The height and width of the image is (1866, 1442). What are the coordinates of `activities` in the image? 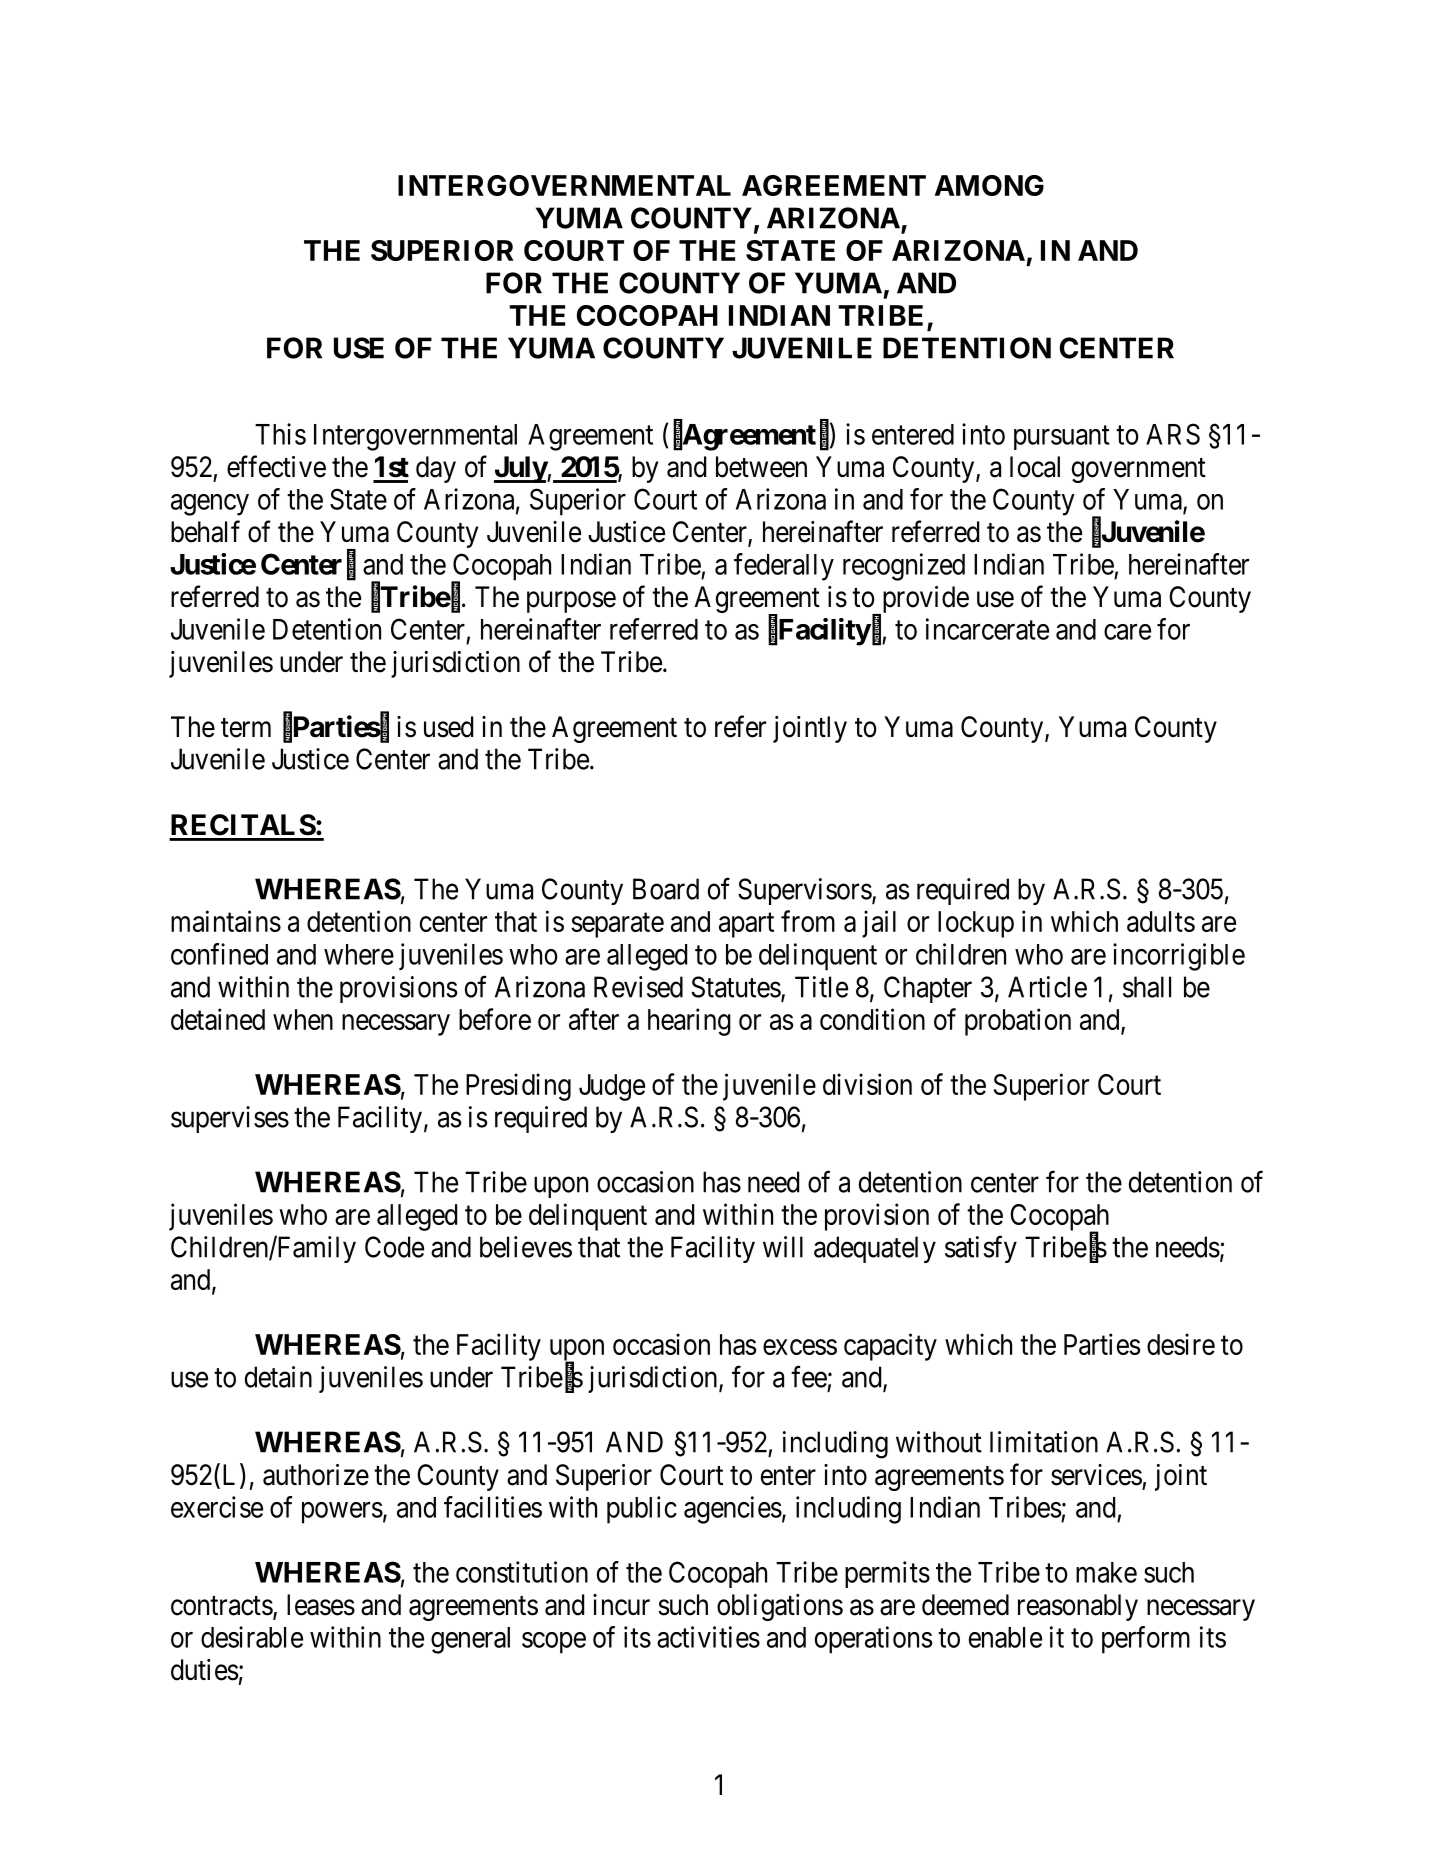 It's located at (708, 1637).
